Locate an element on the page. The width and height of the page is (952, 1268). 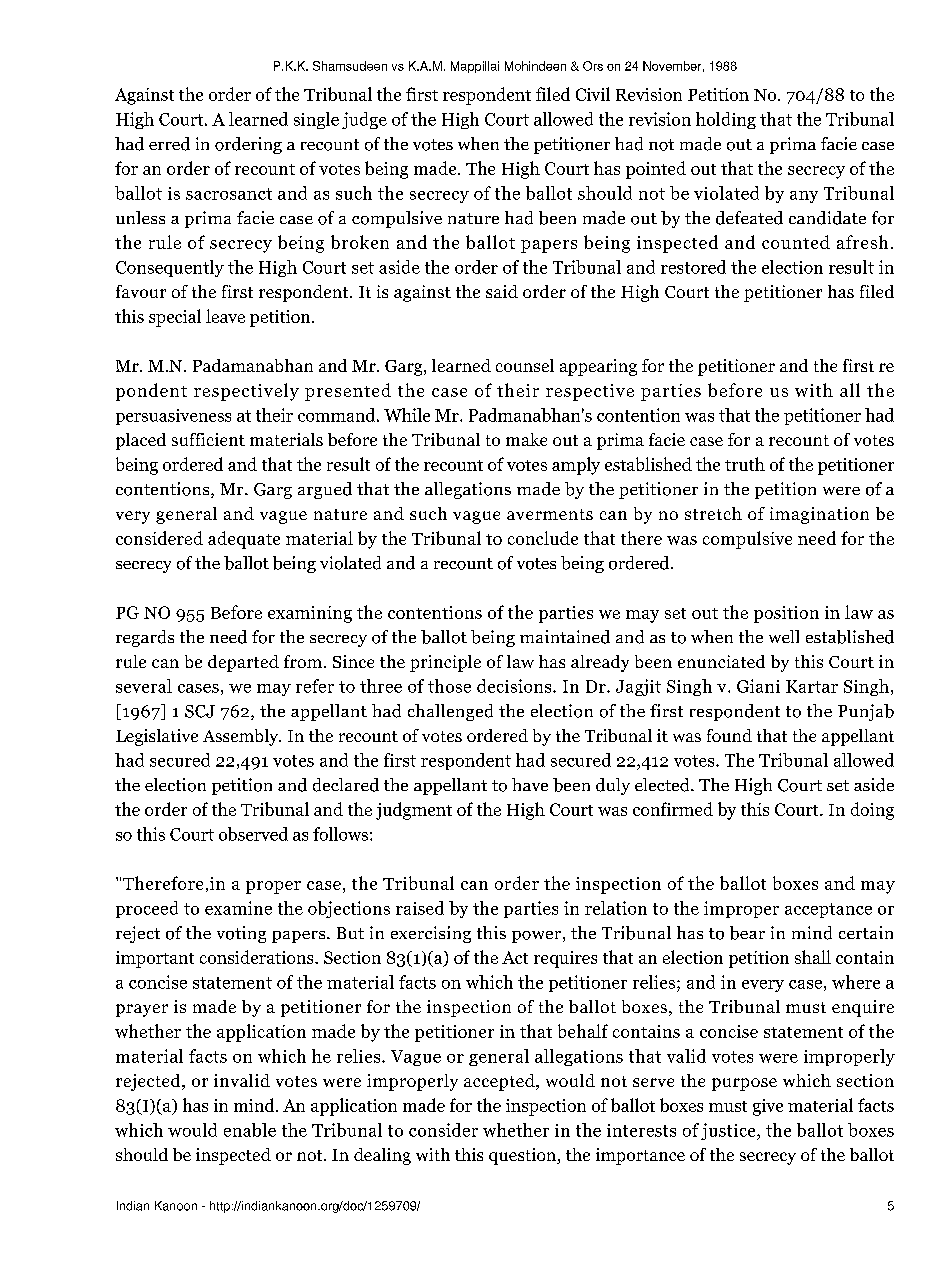
examine is located at coordinates (238, 908).
